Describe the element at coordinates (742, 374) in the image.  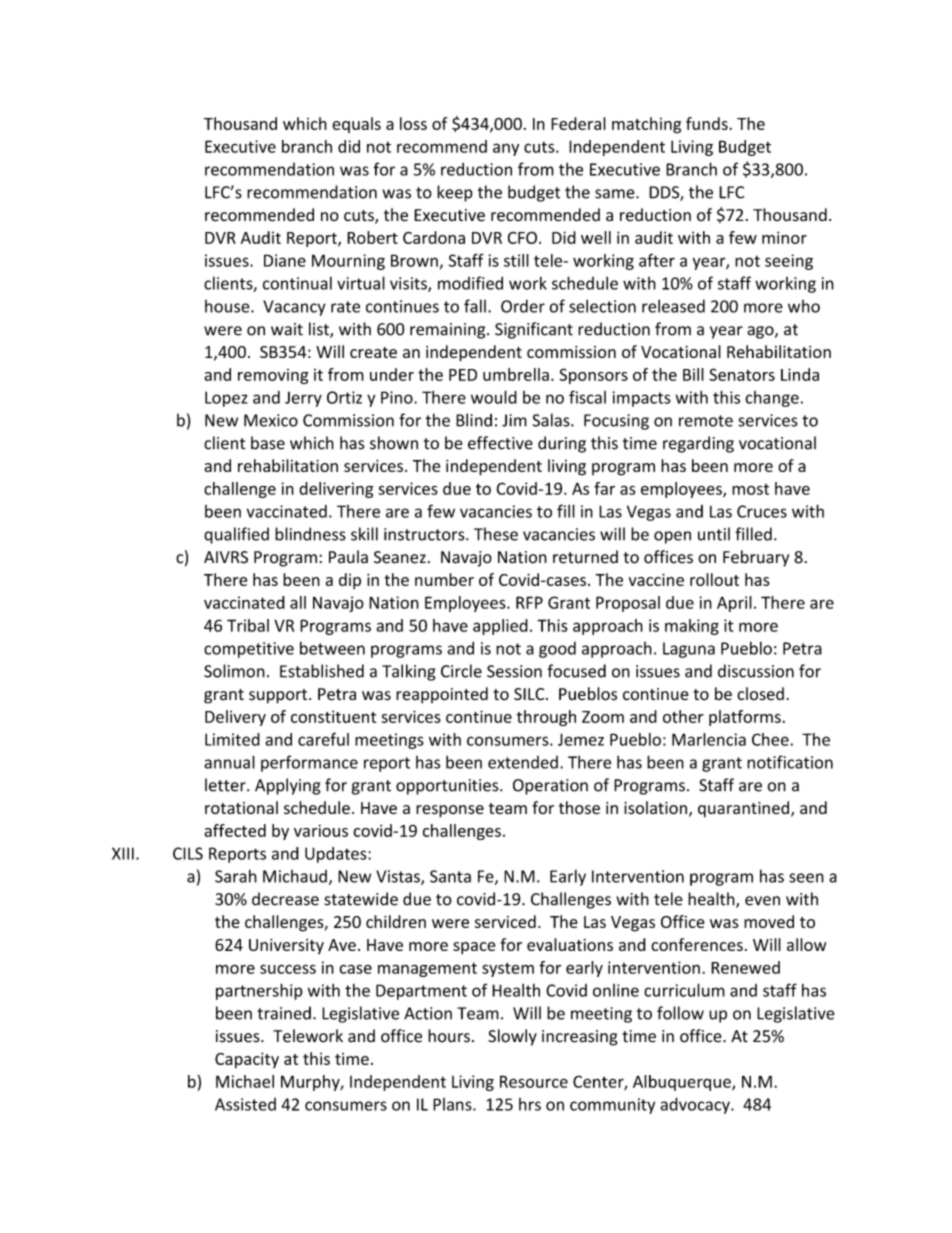
I see `Senators` at that location.
